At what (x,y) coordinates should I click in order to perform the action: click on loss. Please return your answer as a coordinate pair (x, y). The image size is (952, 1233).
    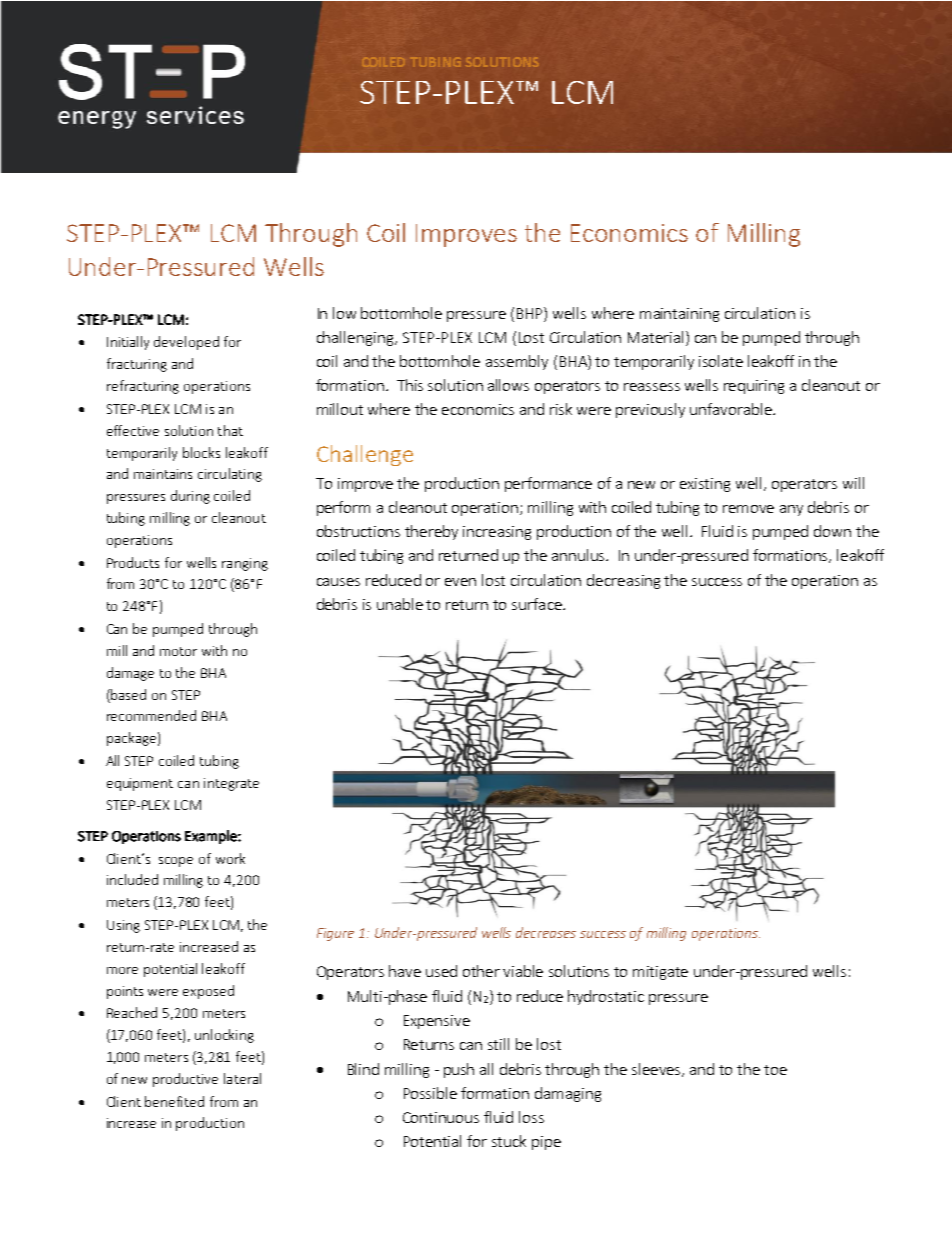
    Looking at the image, I should click on (531, 1117).
